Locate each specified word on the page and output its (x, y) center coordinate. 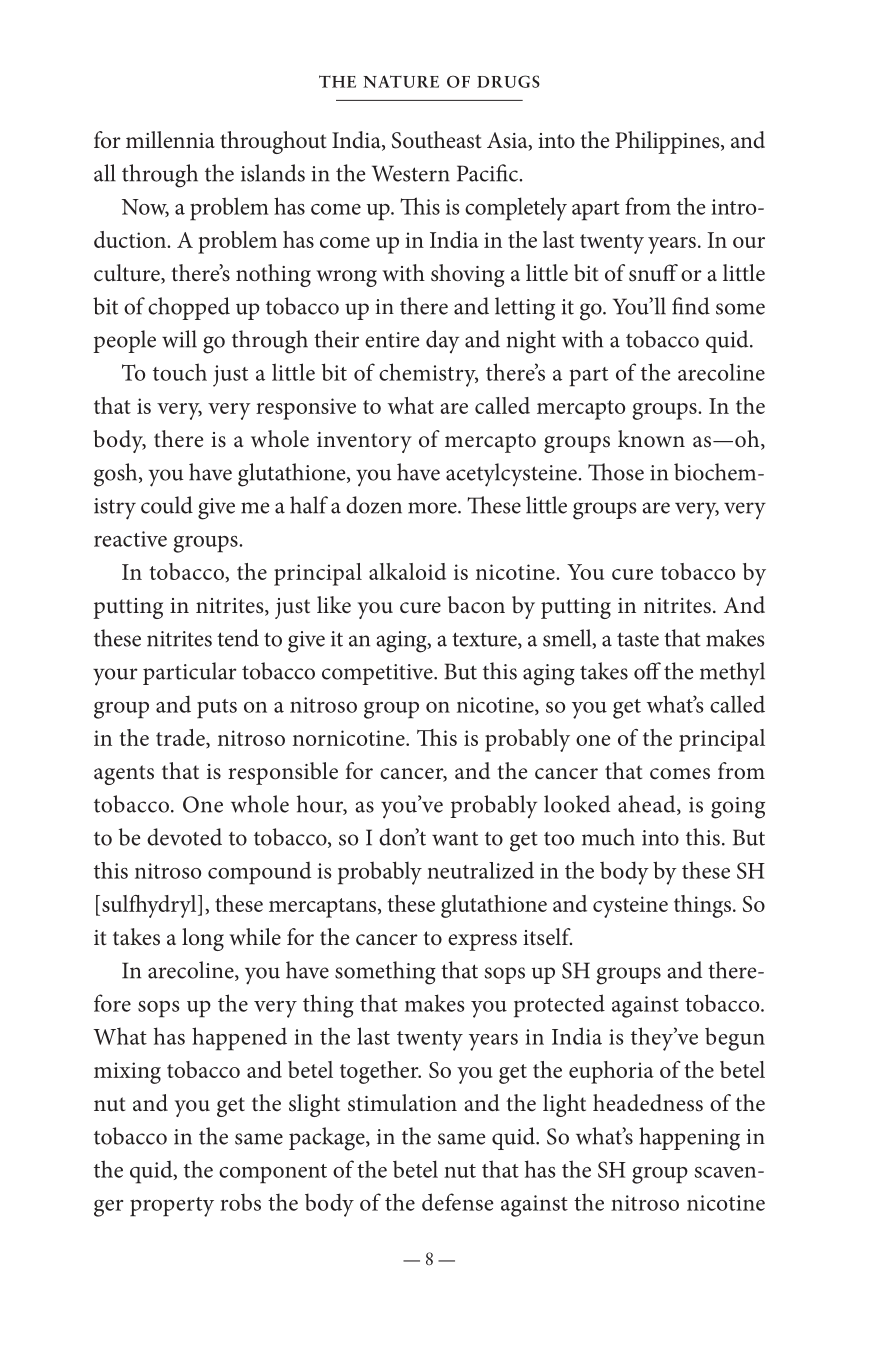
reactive (130, 539)
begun (735, 1039)
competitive (378, 674)
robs (240, 1202)
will (179, 339)
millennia (170, 140)
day (442, 341)
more (433, 508)
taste (638, 639)
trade (181, 738)
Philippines (668, 142)
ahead (648, 805)
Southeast (436, 140)
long (203, 939)
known (651, 439)
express (482, 942)
